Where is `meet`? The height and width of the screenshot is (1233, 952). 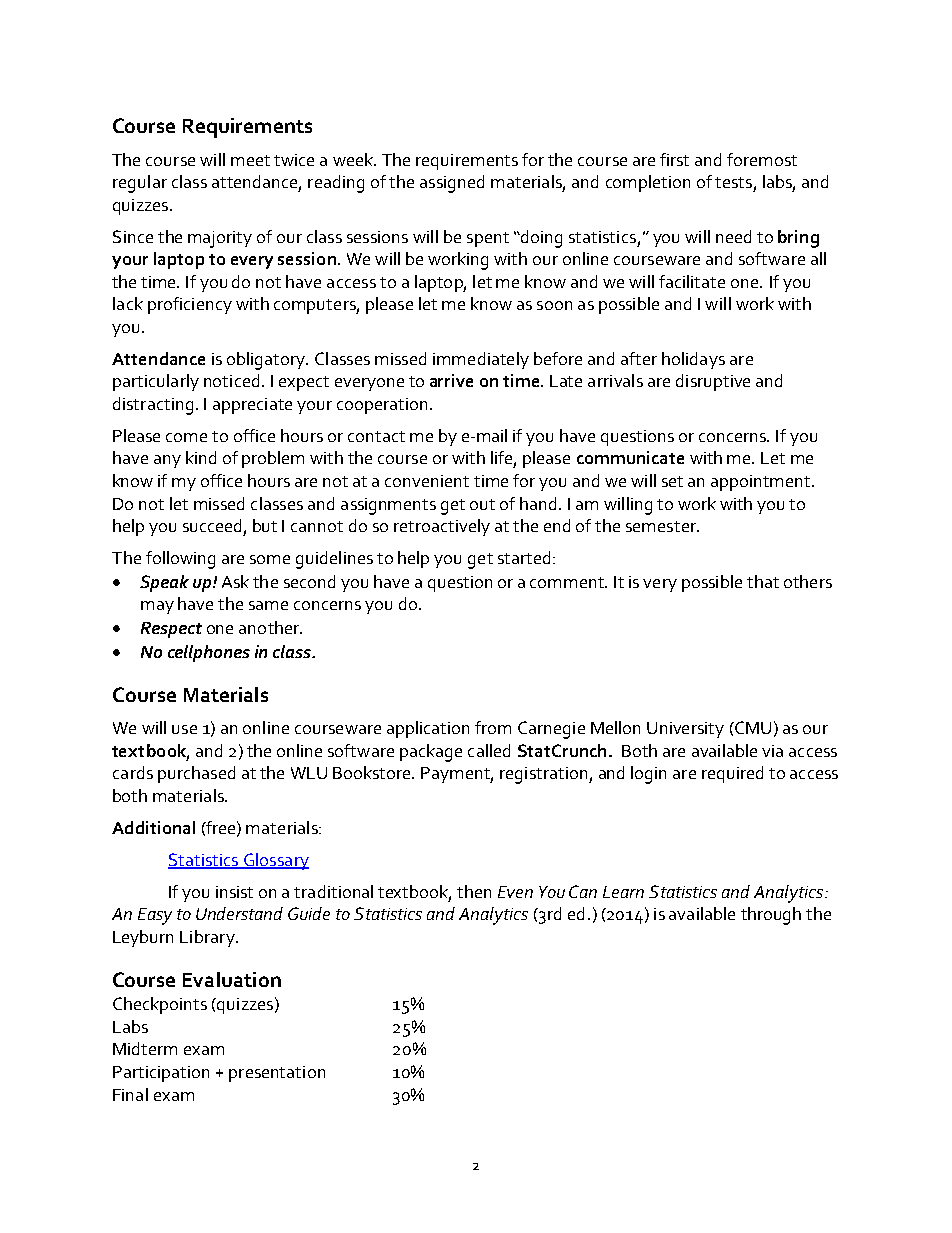 meet is located at coordinates (250, 160).
